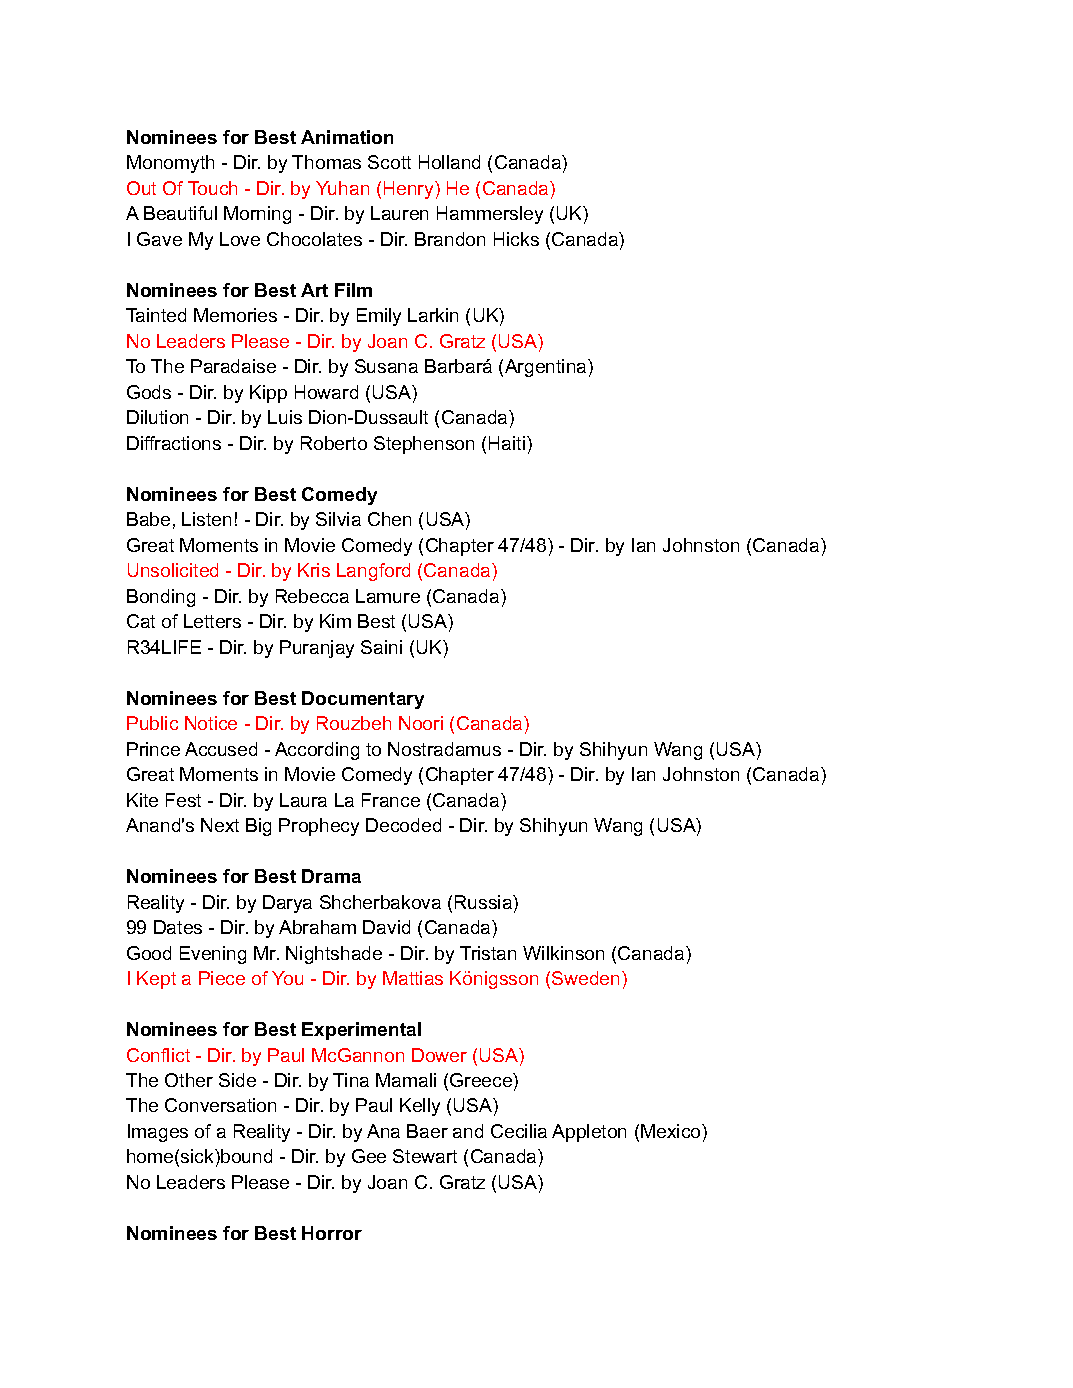  Describe the element at coordinates (206, 519) in the screenshot. I see `Listen` at that location.
